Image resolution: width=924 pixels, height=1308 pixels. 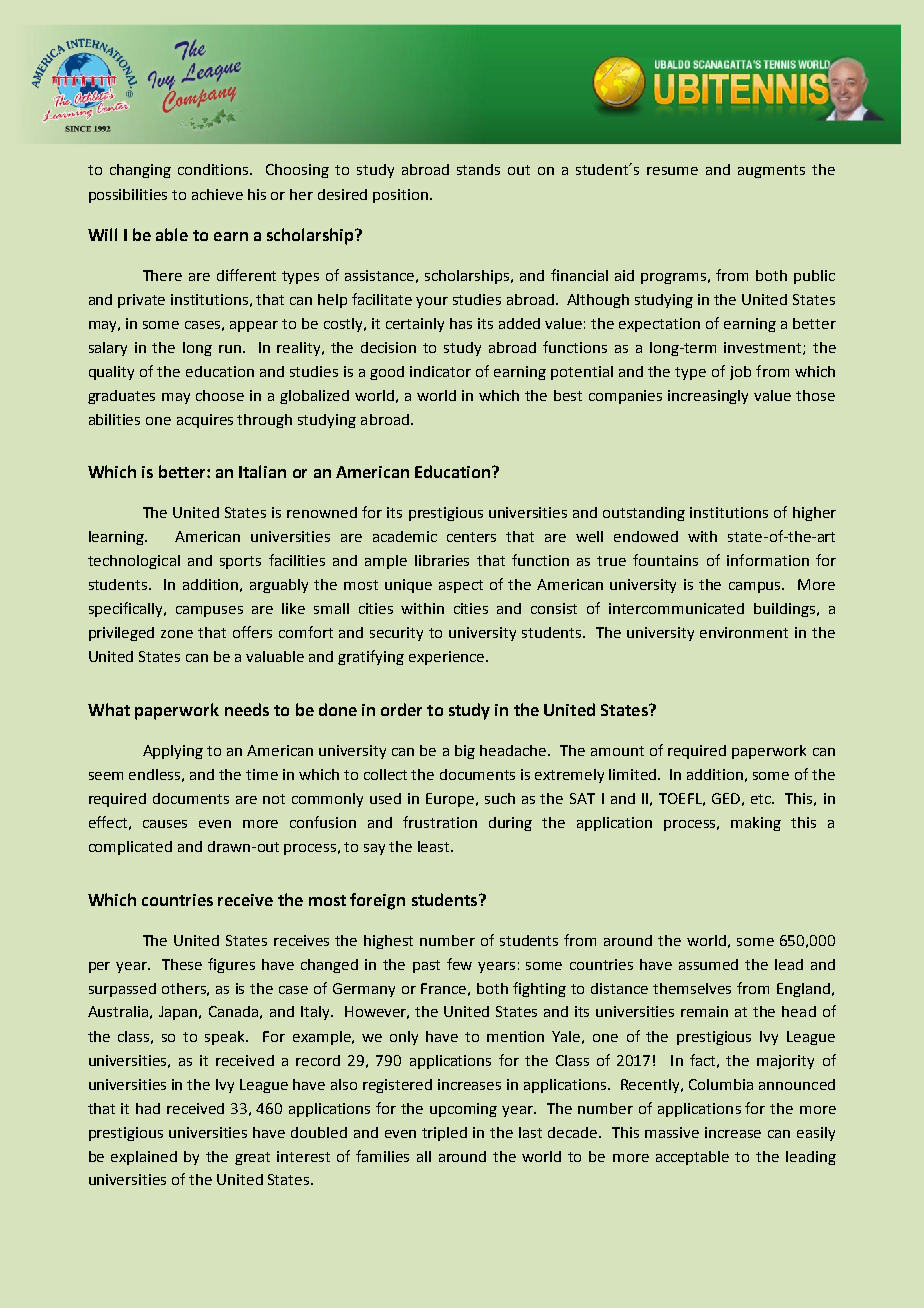 What do you see at coordinates (177, 634) in the screenshot?
I see `zone` at bounding box center [177, 634].
